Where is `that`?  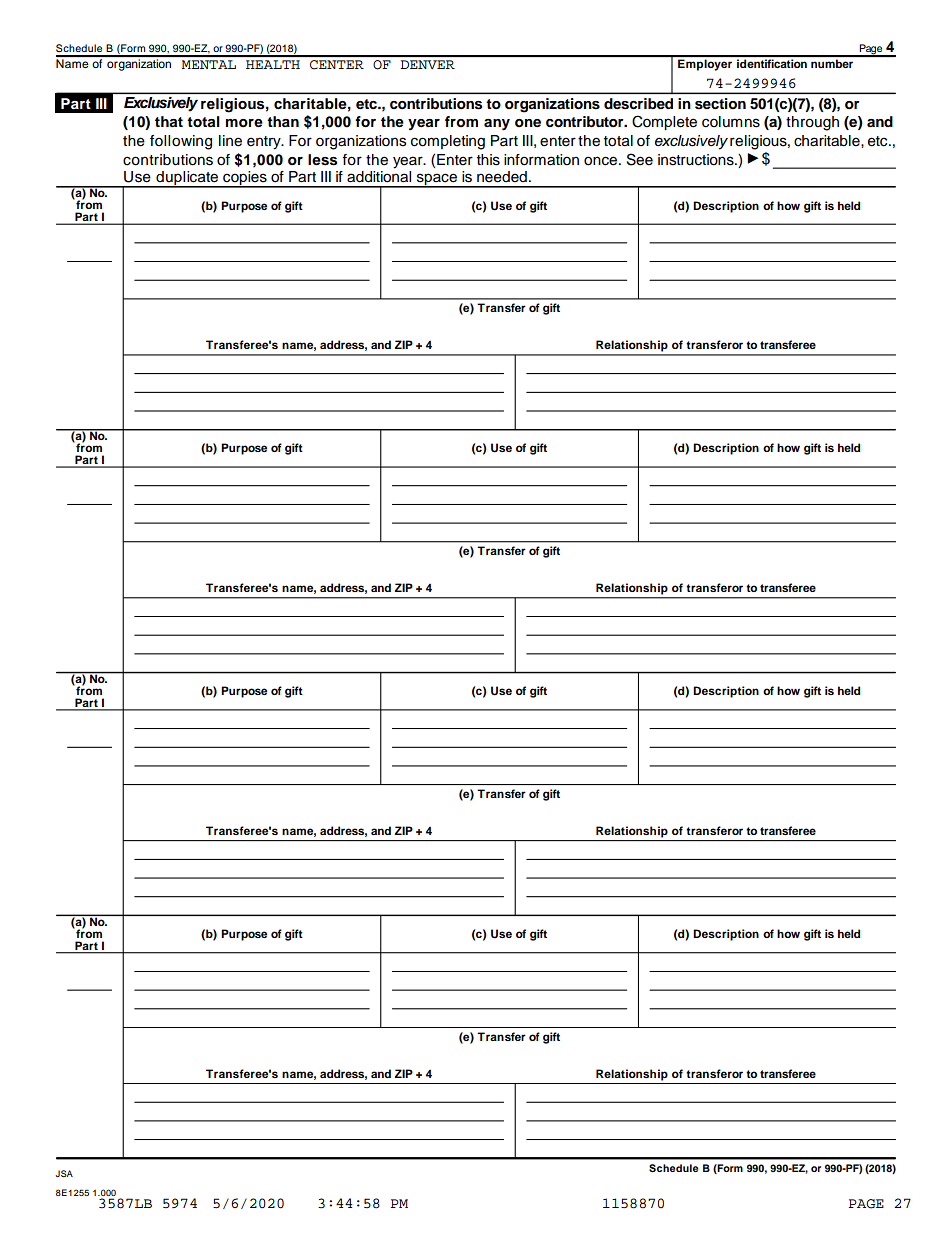 that is located at coordinates (169, 121).
